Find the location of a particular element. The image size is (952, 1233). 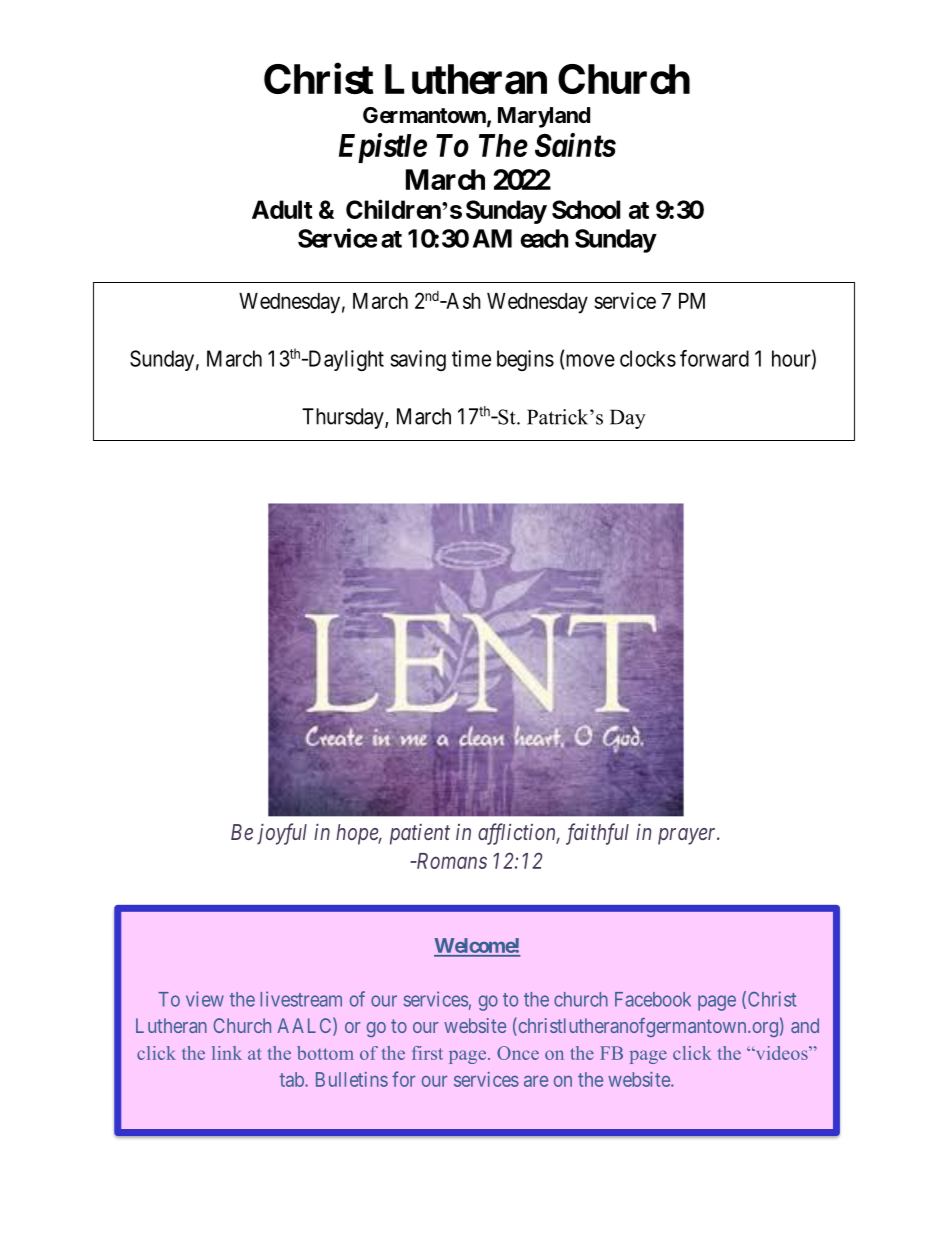

Adult is located at coordinates (282, 209).
